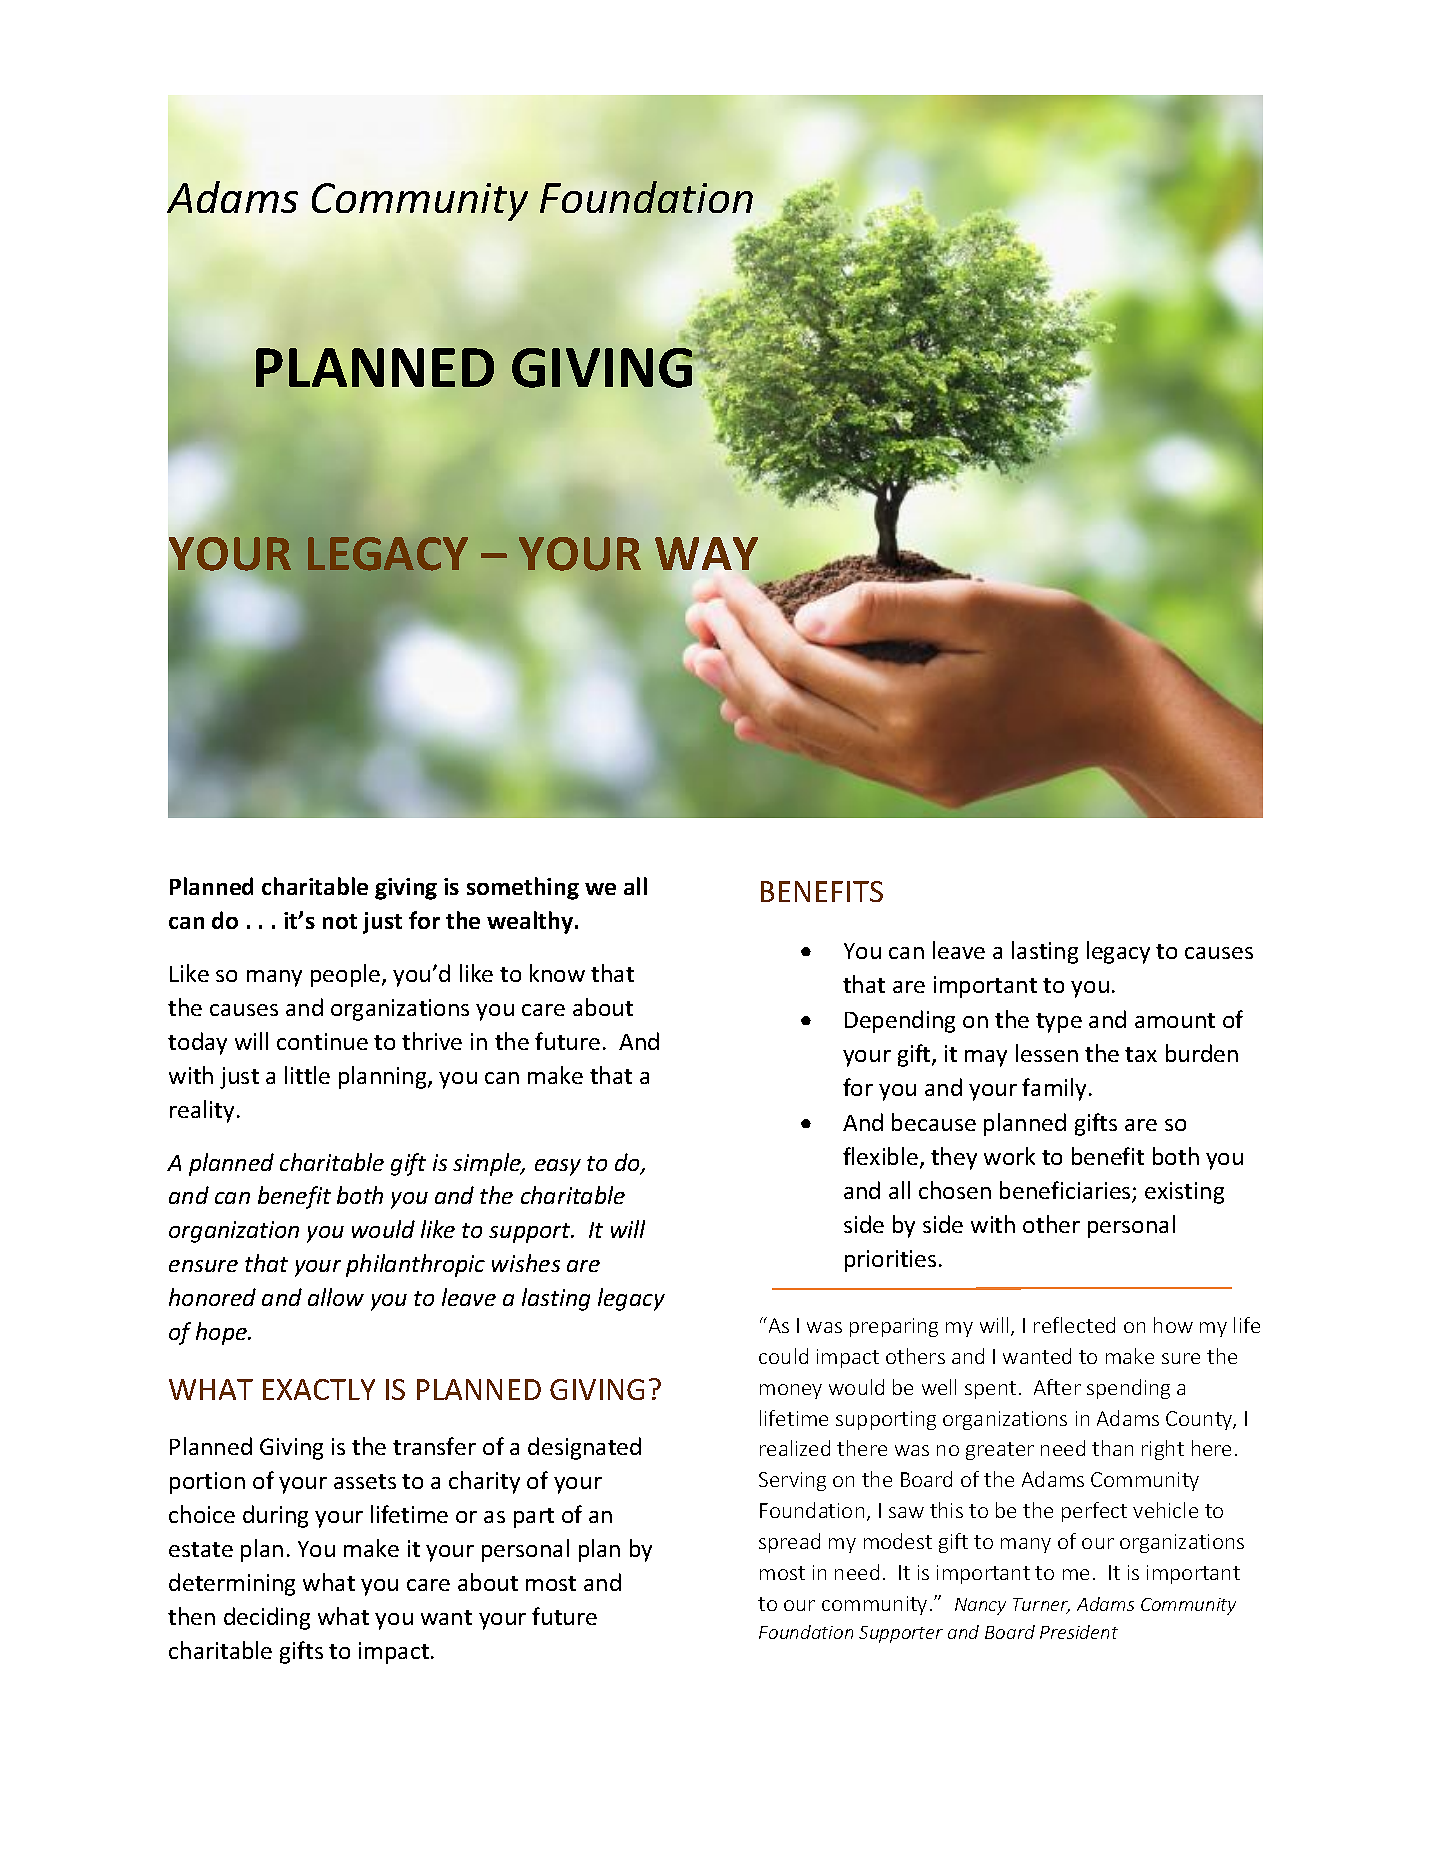 The width and height of the screenshot is (1433, 1855). What do you see at coordinates (340, 921) in the screenshot?
I see `not` at bounding box center [340, 921].
